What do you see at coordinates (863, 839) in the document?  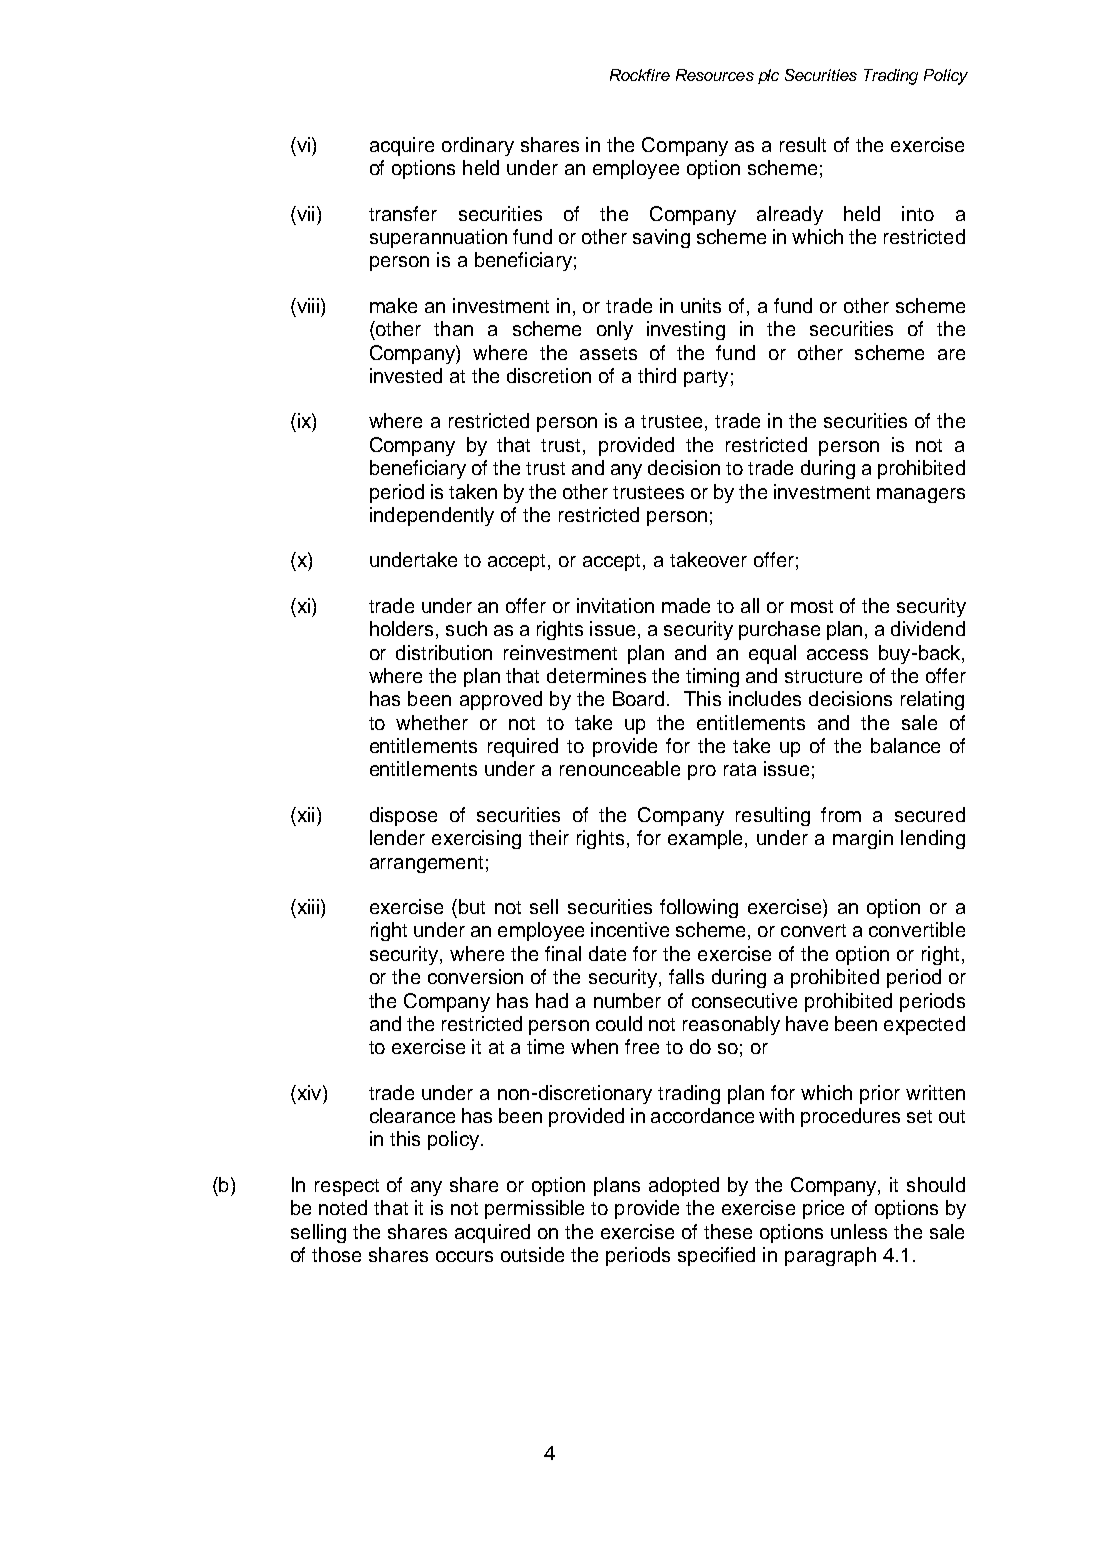 I see `margin` at bounding box center [863, 839].
